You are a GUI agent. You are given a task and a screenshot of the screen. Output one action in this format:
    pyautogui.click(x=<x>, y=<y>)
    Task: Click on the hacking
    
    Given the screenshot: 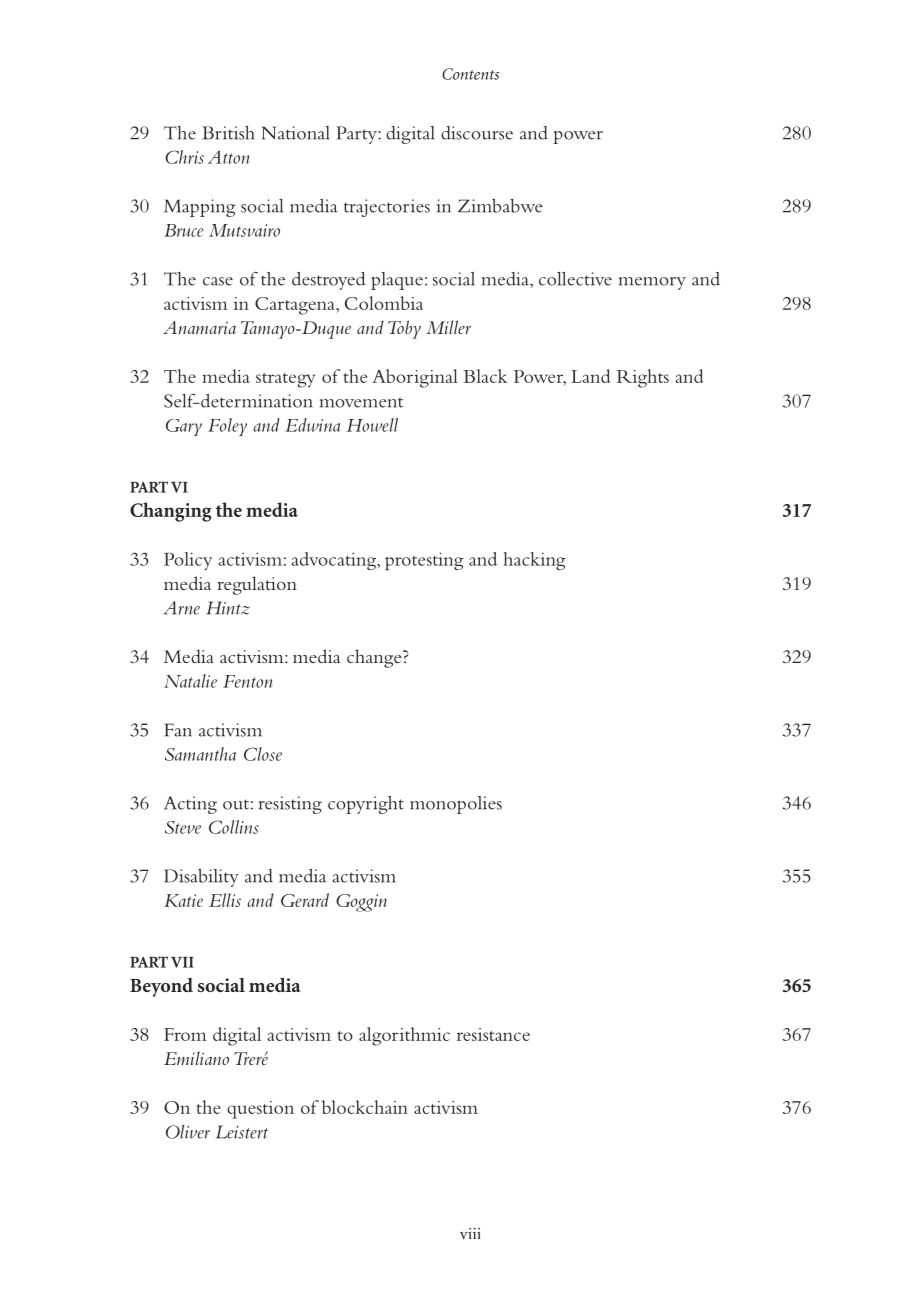 What is the action you would take?
    pyautogui.click(x=535, y=561)
